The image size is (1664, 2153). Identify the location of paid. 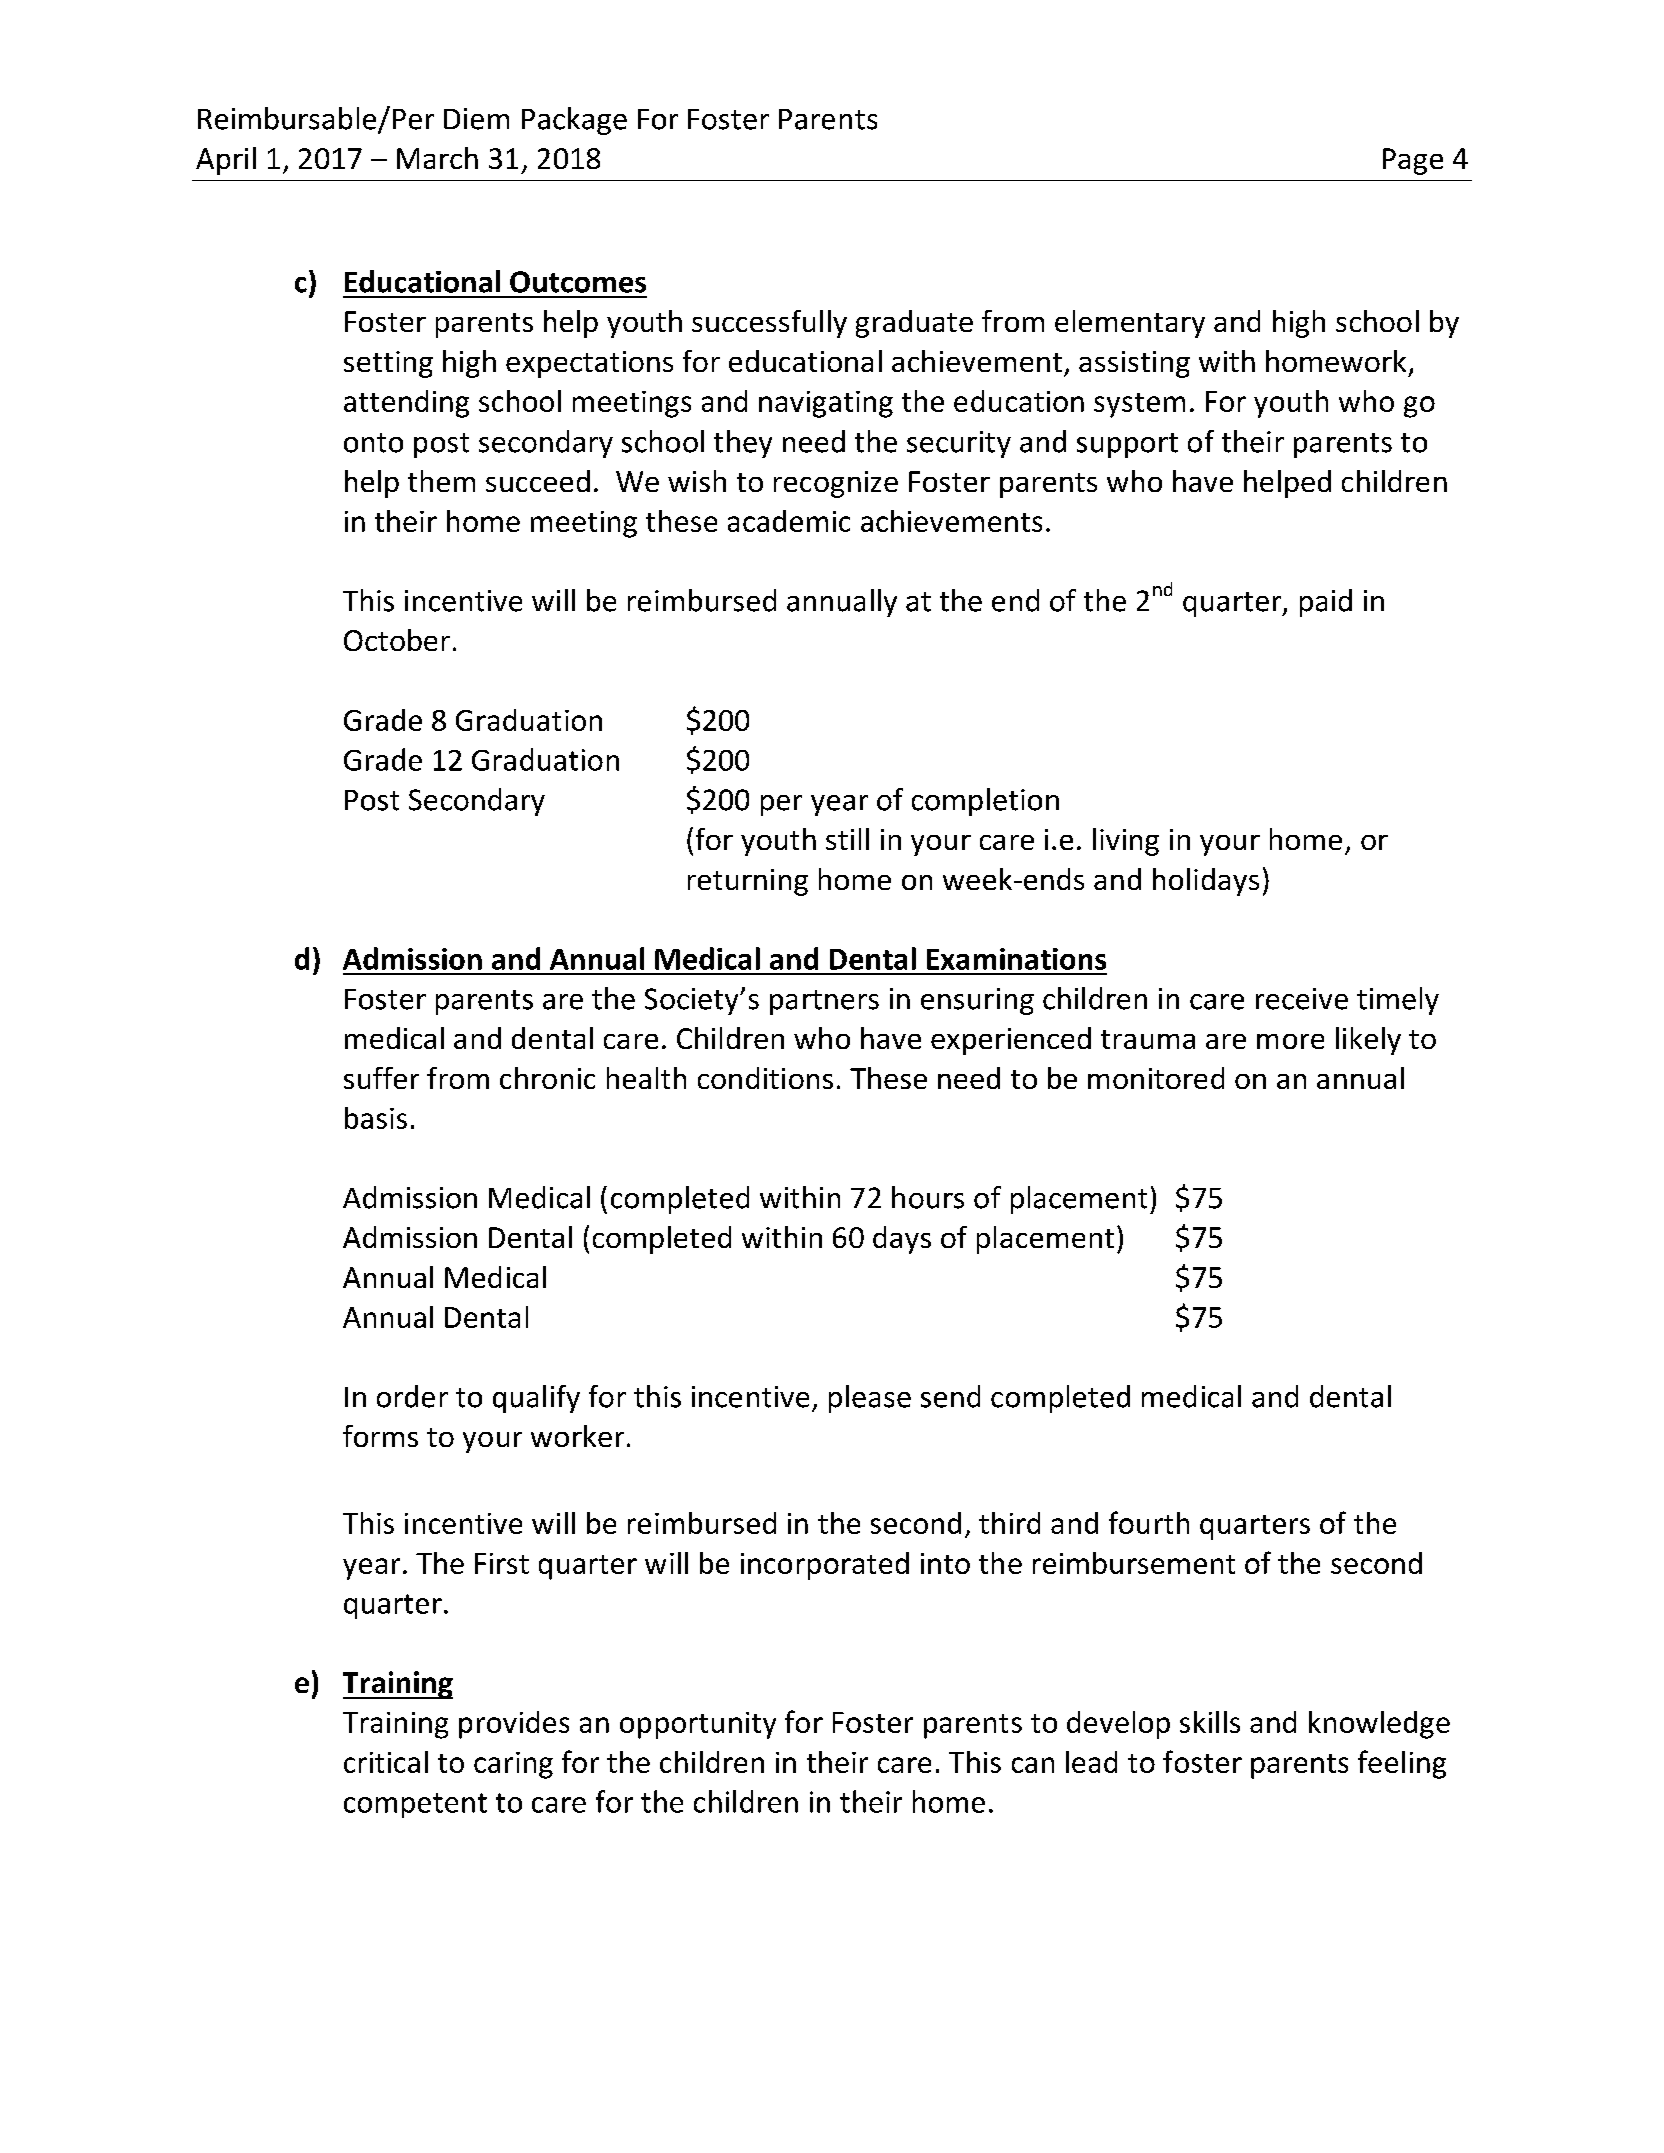
(1326, 603).
